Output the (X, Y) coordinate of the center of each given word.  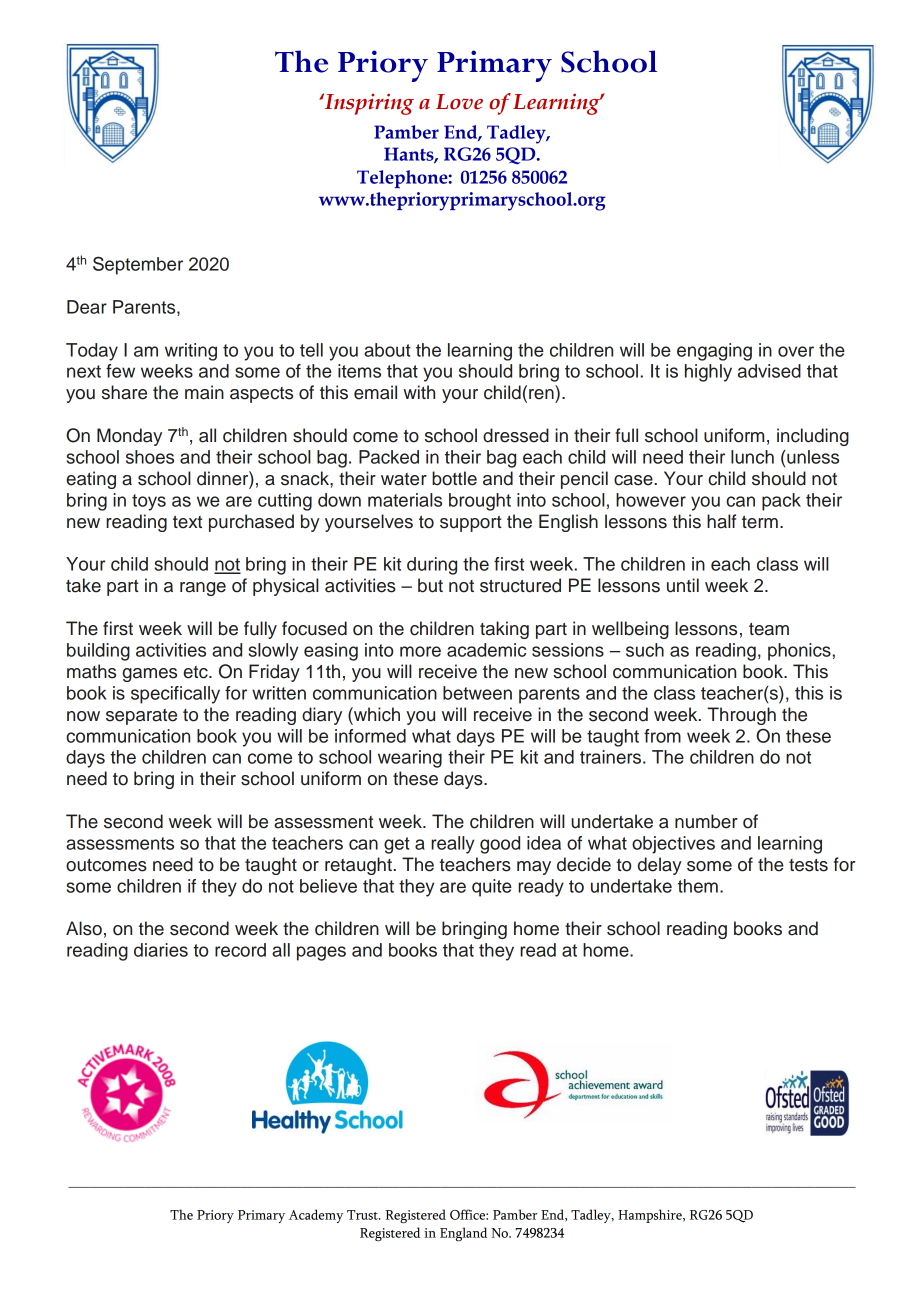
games (149, 675)
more (420, 651)
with (419, 392)
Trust (363, 1215)
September (138, 265)
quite (492, 888)
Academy (316, 1216)
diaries (161, 950)
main (204, 392)
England (463, 1234)
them (698, 886)
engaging (714, 352)
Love (459, 102)
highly (708, 373)
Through (741, 716)
